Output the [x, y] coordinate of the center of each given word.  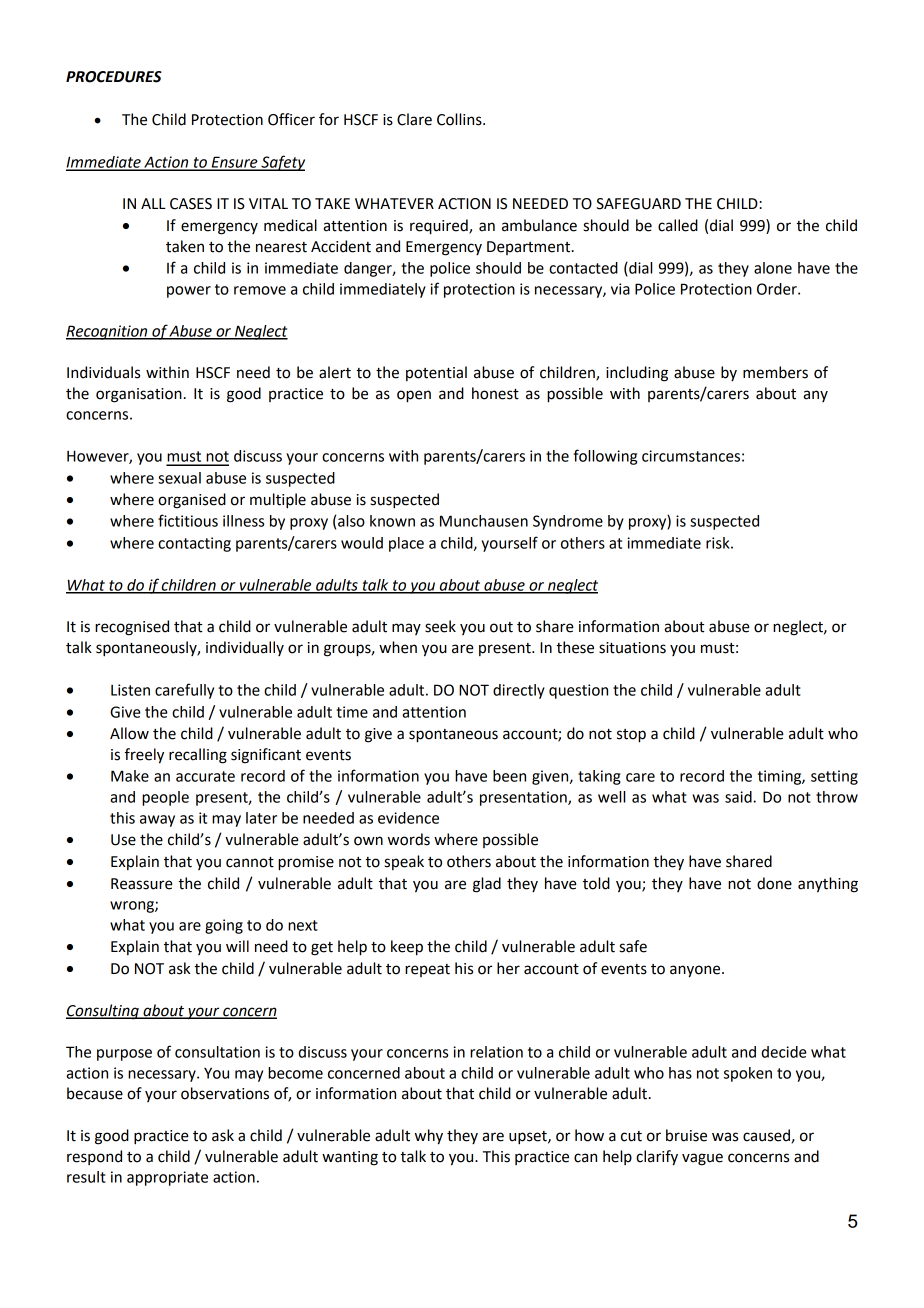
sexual [179, 478]
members [775, 372]
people [165, 798]
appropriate [167, 1178]
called [678, 225]
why [429, 1137]
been [509, 776]
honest [495, 393]
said [739, 797]
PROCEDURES [114, 77]
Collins [460, 119]
